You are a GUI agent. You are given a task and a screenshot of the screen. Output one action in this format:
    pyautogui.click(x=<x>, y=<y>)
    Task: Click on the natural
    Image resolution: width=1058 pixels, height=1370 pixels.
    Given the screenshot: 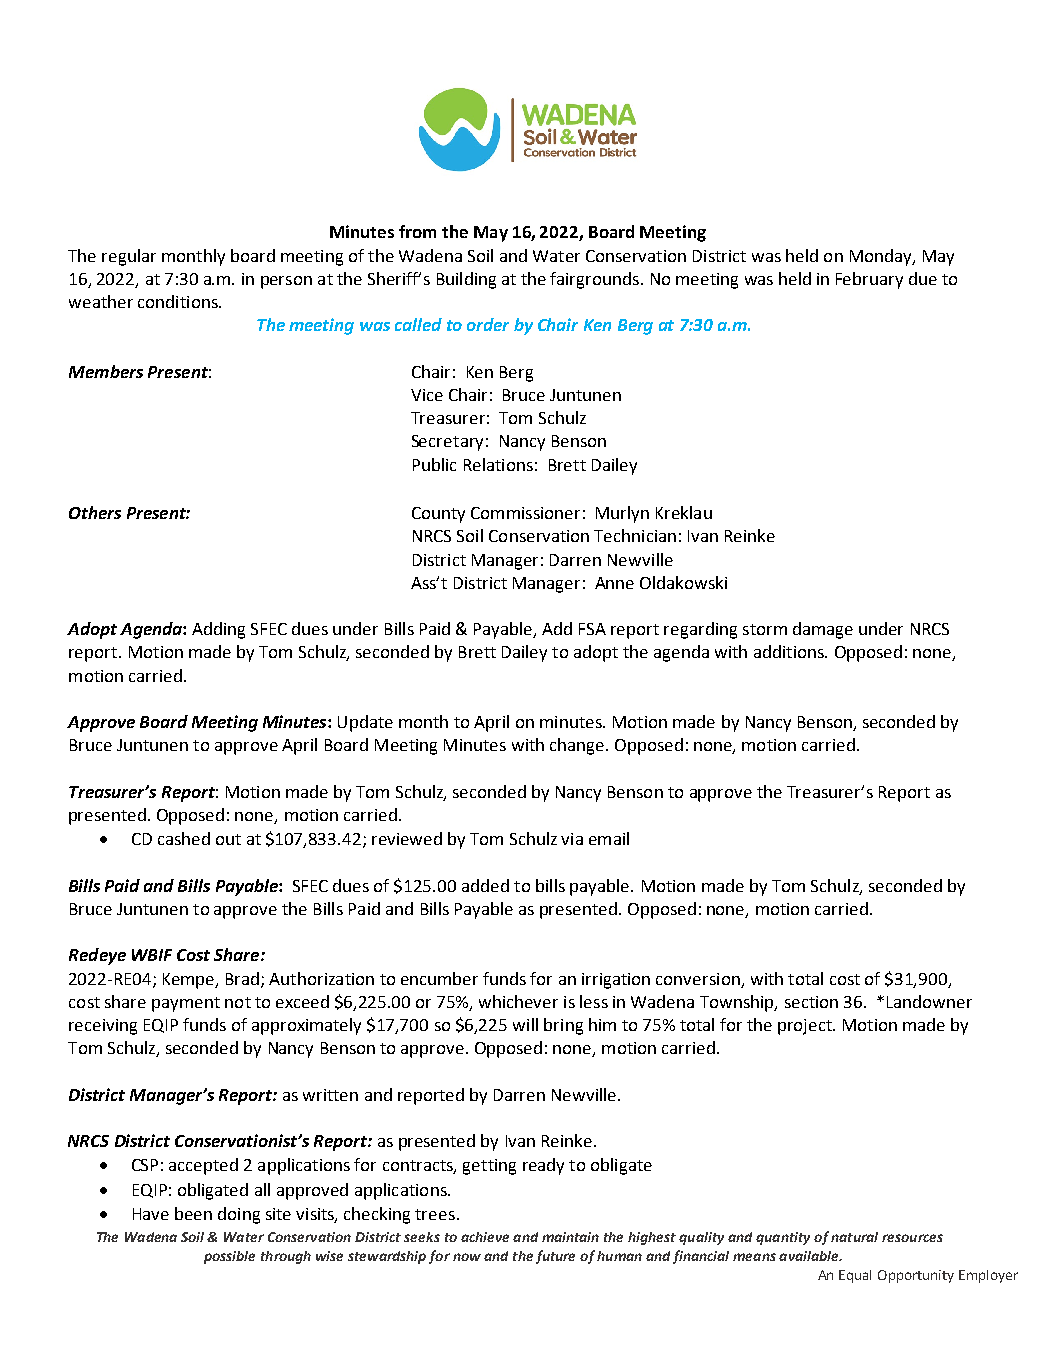 What is the action you would take?
    pyautogui.click(x=854, y=1237)
